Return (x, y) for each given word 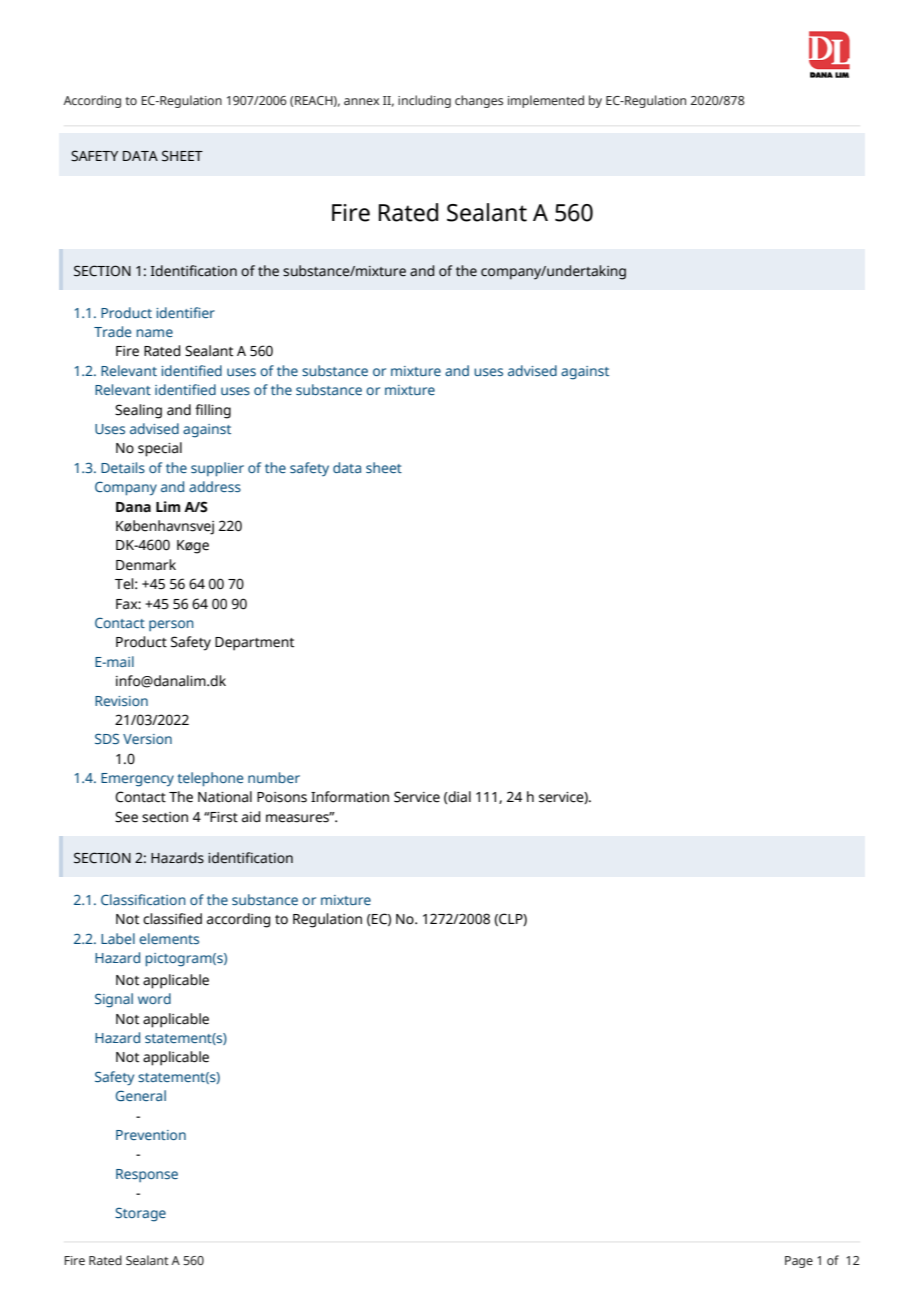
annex (361, 101)
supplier (217, 469)
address (215, 486)
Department (254, 644)
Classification (143, 899)
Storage (140, 1215)
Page (799, 1262)
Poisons (282, 797)
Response (147, 1175)
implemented (546, 101)
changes (479, 101)
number (274, 777)
